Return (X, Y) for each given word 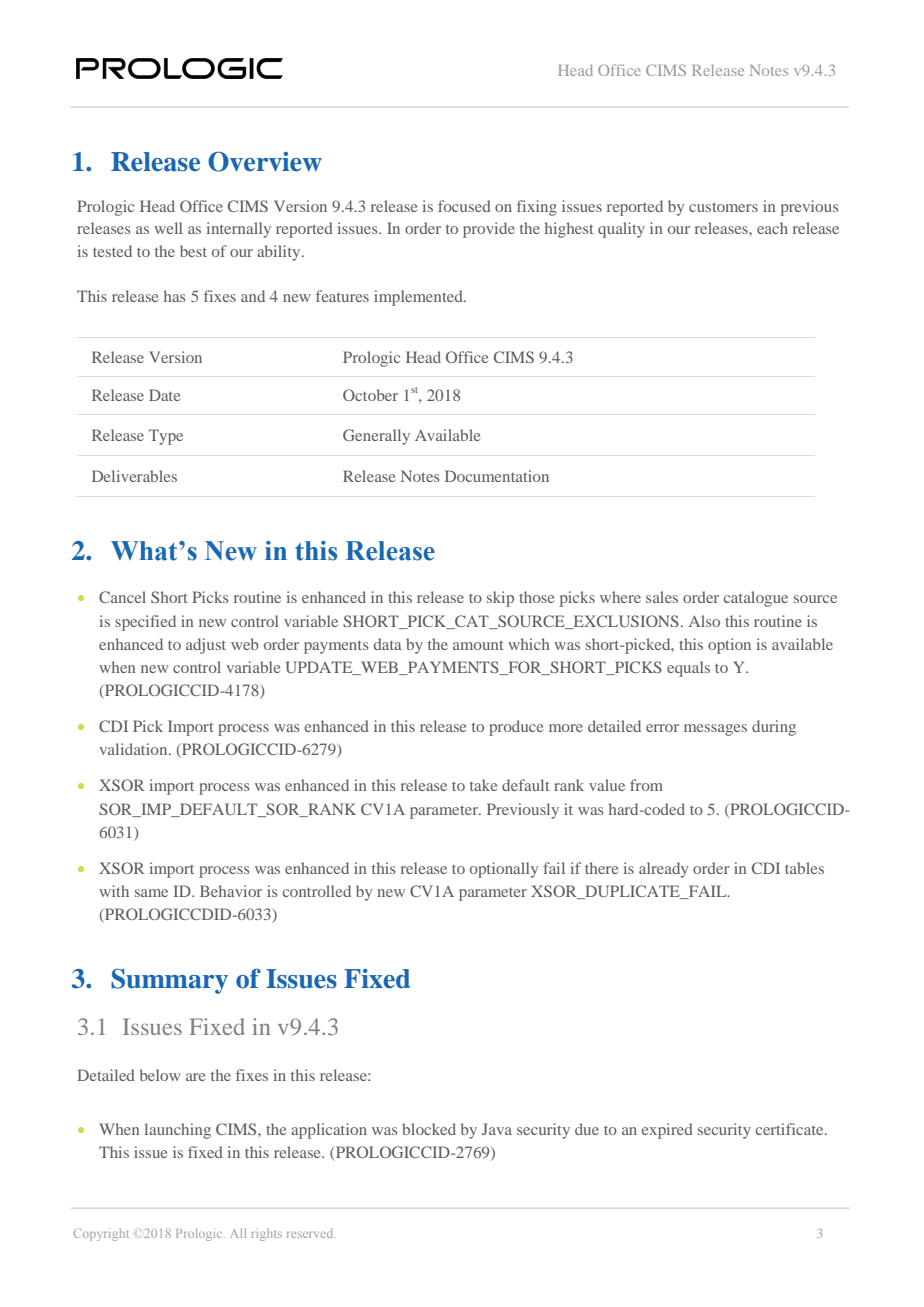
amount (478, 645)
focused (464, 206)
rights (267, 1234)
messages (715, 730)
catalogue (755, 599)
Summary (169, 981)
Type (166, 437)
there (601, 868)
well (168, 228)
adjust (206, 646)
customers (723, 207)
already (663, 870)
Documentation (497, 476)
